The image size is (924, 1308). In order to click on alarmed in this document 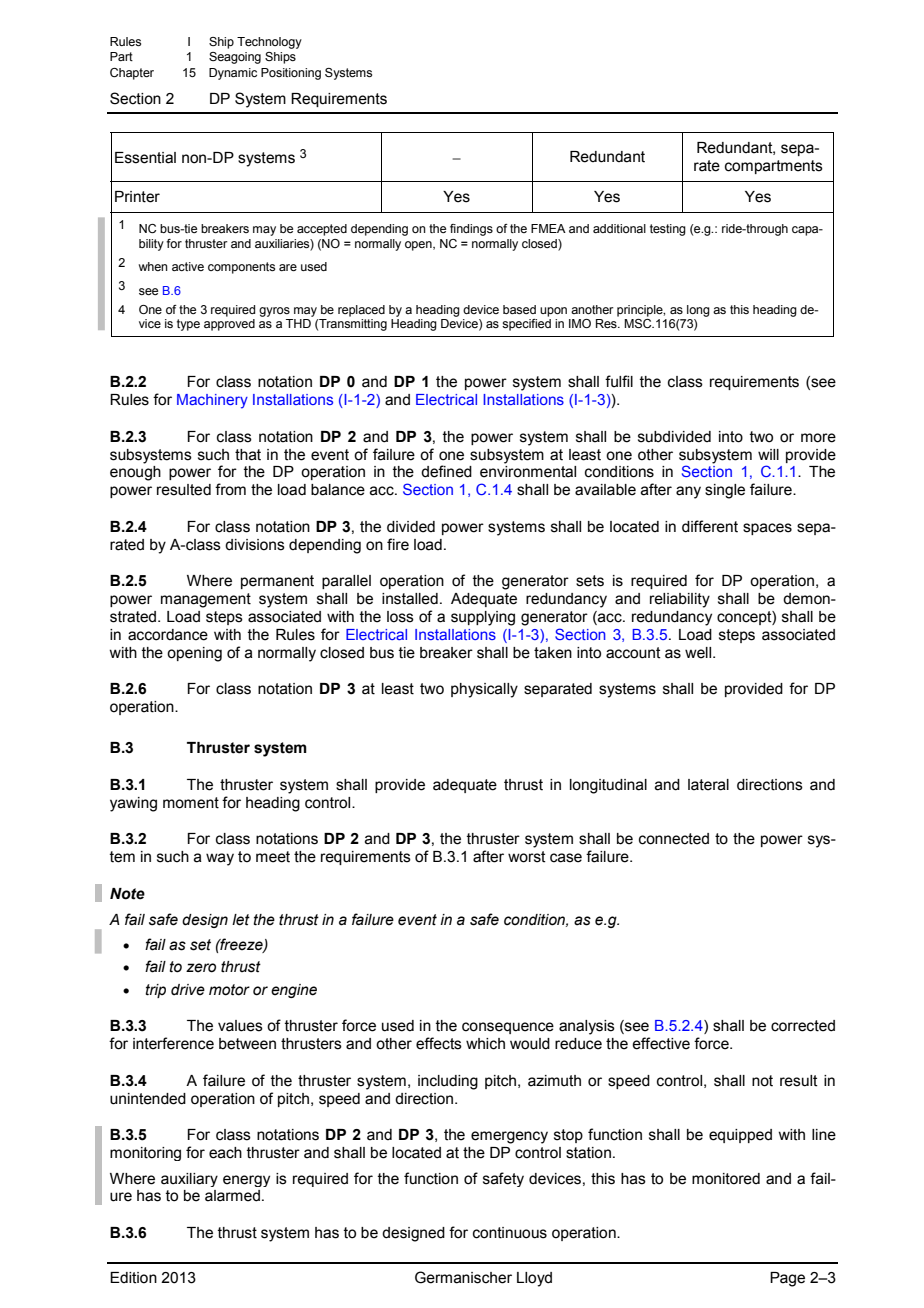, I will do `click(232, 1196)`.
